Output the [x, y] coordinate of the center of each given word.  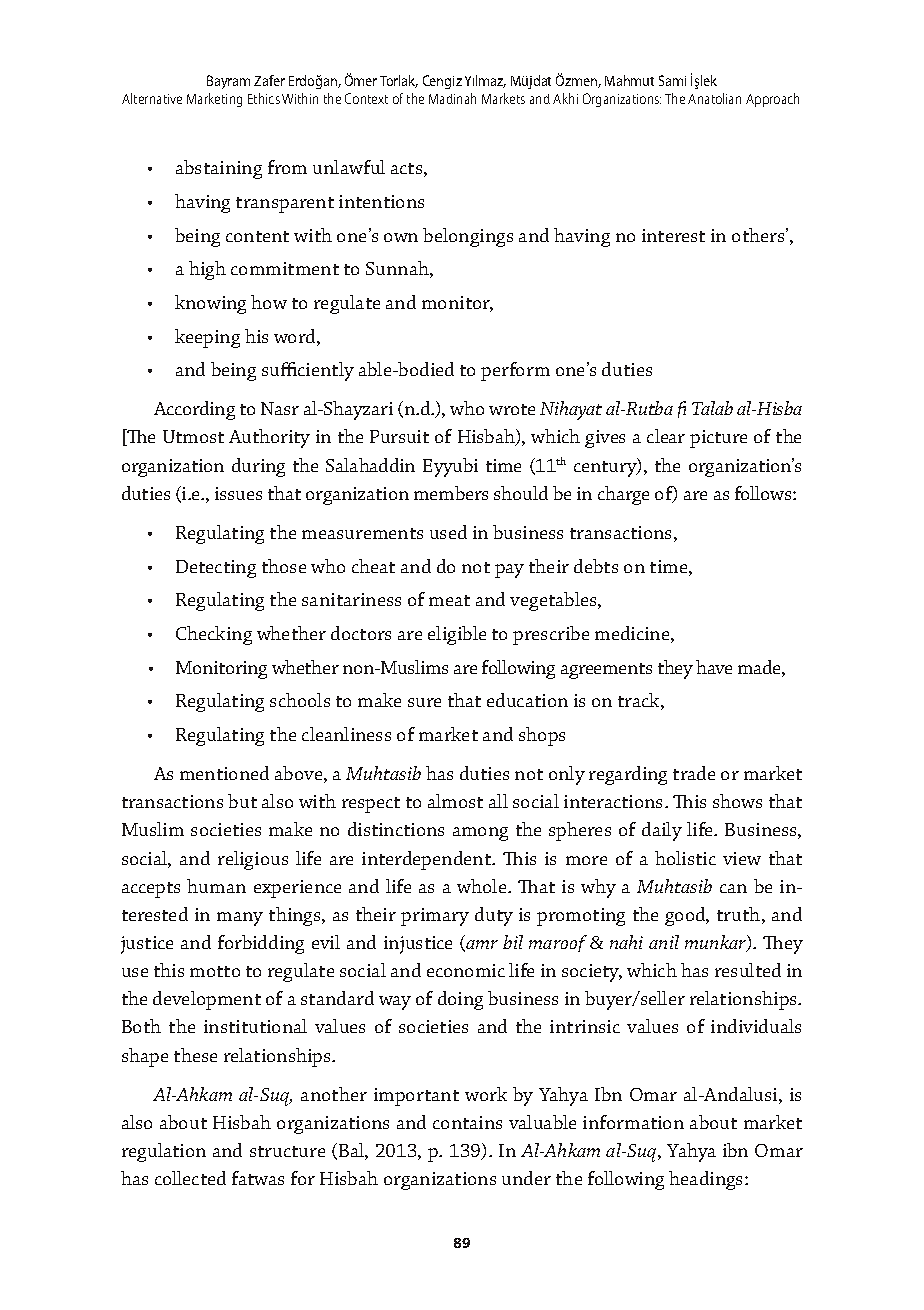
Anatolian [714, 98]
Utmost [193, 436]
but [242, 801]
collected [190, 1178]
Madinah [452, 98]
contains [467, 1122]
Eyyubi [450, 467]
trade [694, 773]
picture [718, 439]
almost [455, 801]
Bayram [228, 82]
